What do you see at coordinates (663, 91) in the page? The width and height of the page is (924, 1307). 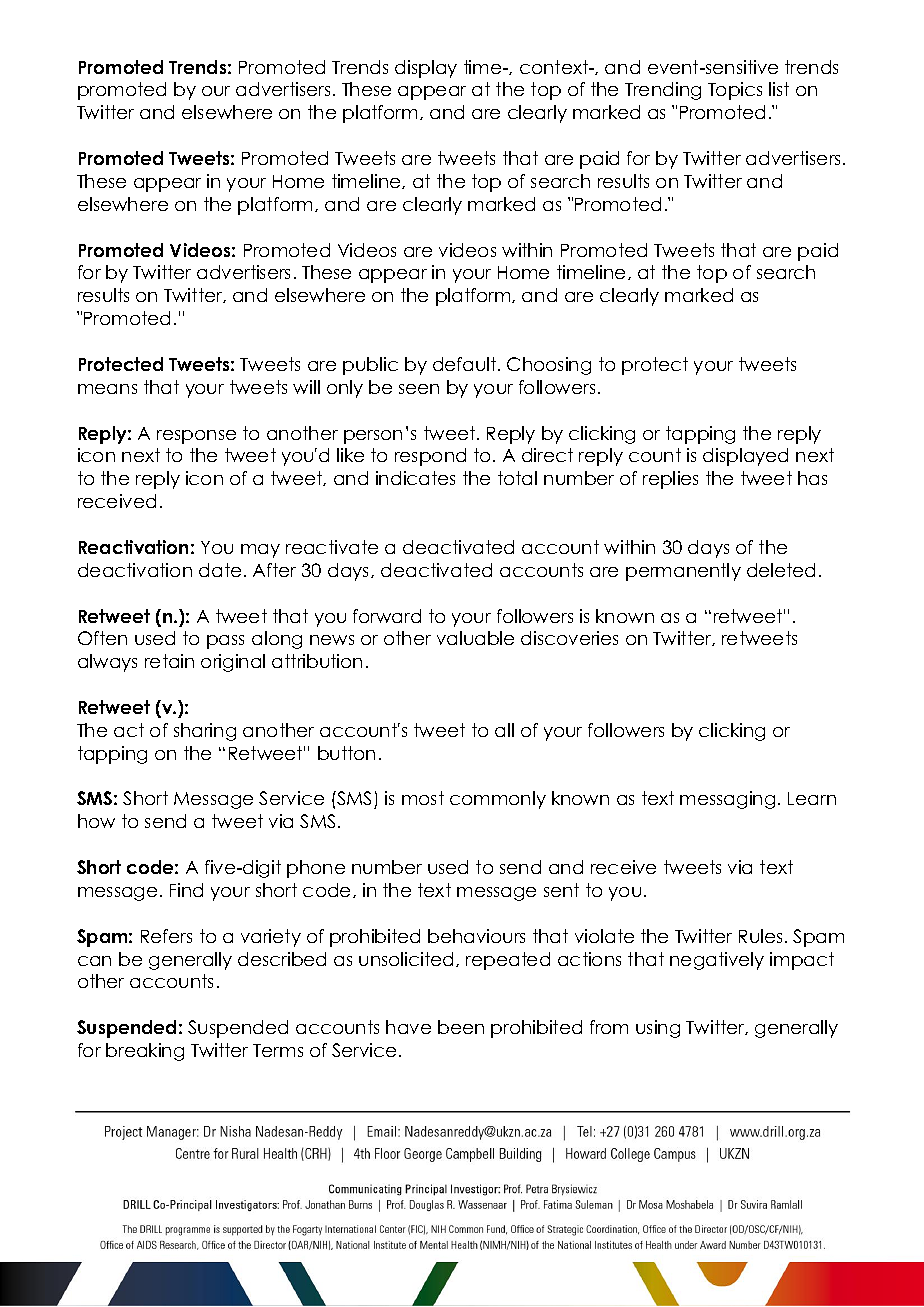 I see `Trending` at bounding box center [663, 91].
